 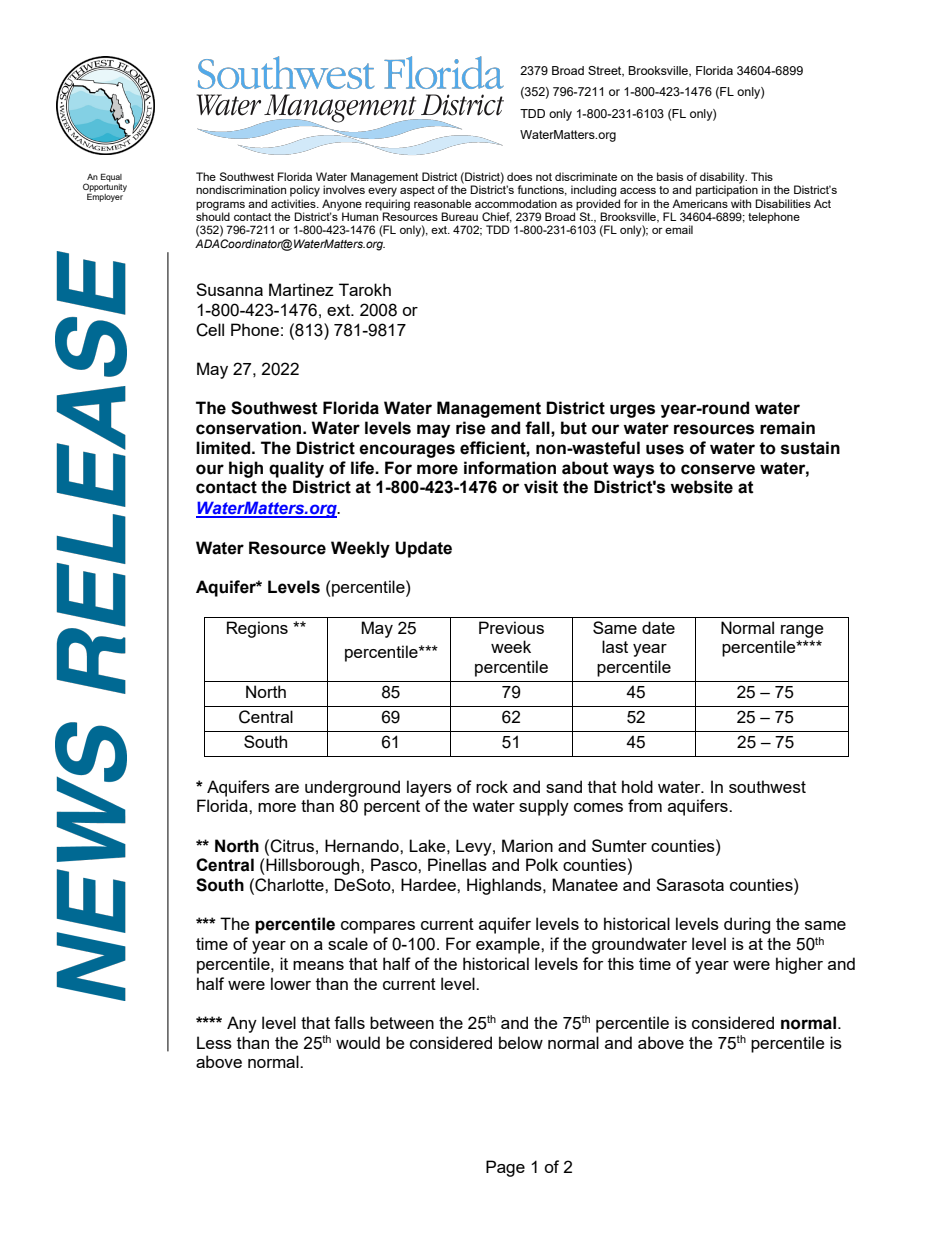 I want to click on should, so click(x=213, y=215).
